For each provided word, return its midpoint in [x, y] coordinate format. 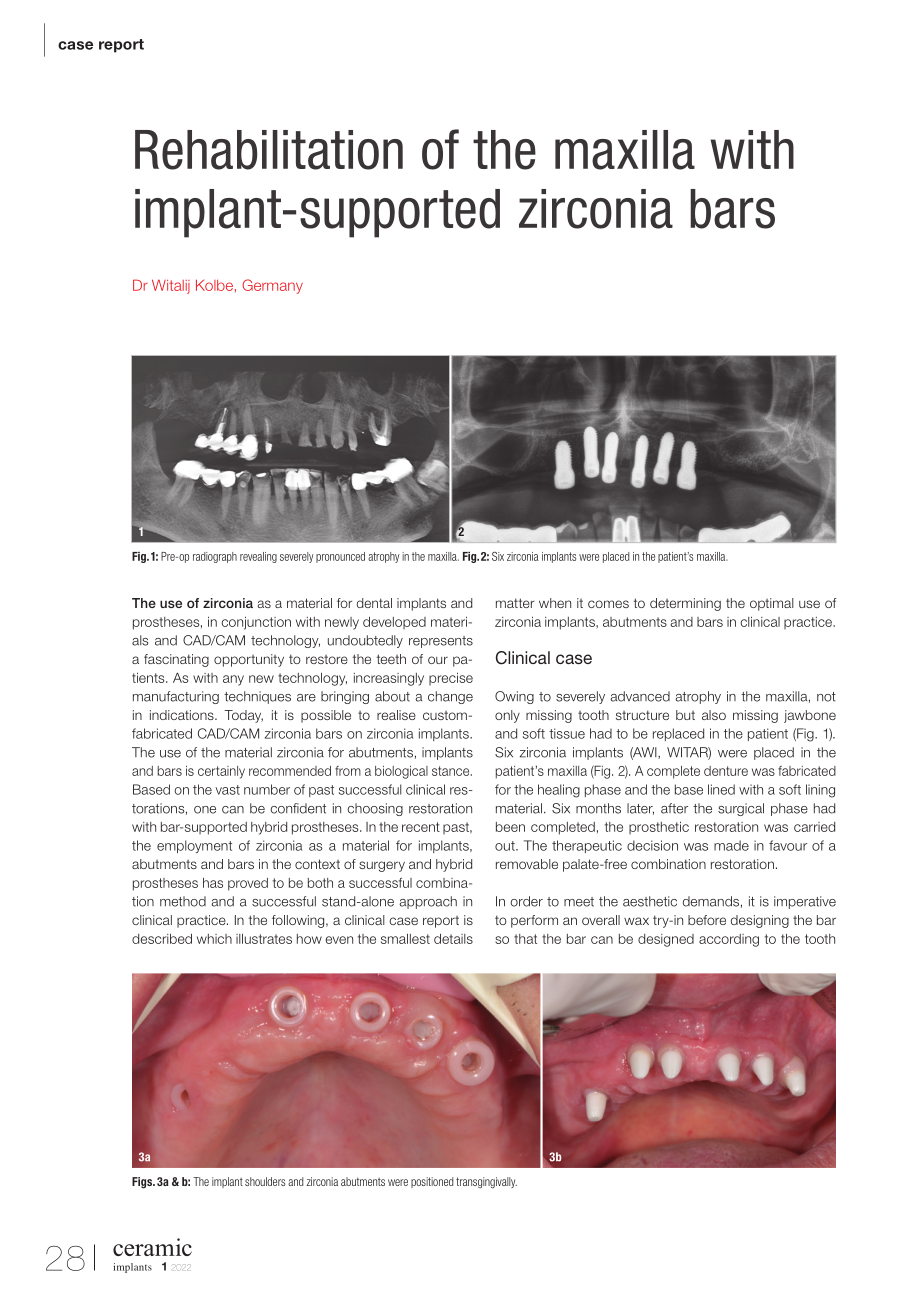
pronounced [340, 557]
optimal [772, 604]
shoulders [265, 1181]
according [729, 940]
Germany [272, 286]
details [453, 939]
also [714, 715]
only [507, 716]
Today [243, 716]
